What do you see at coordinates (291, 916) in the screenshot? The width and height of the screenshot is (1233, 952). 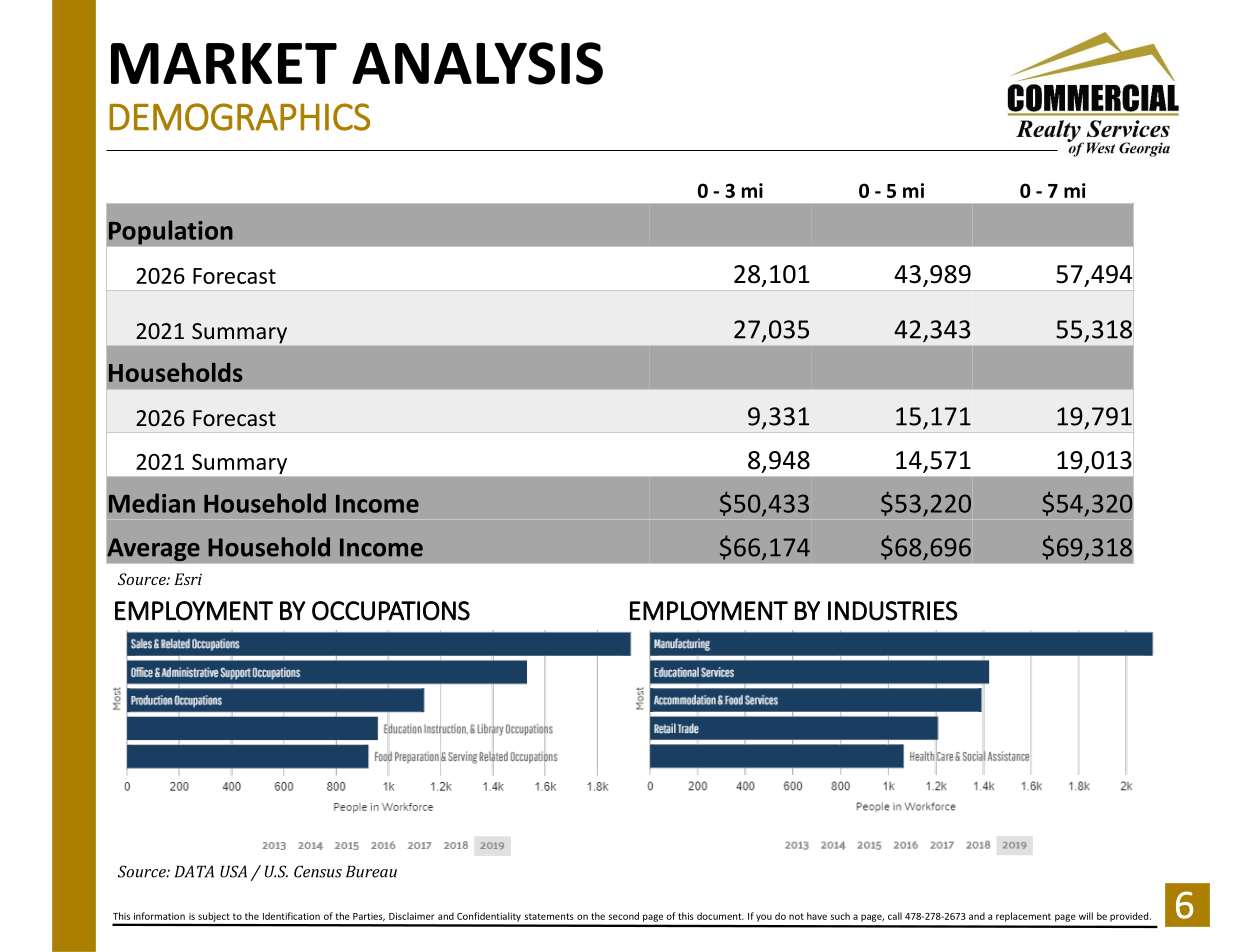 I see `Identification` at bounding box center [291, 916].
